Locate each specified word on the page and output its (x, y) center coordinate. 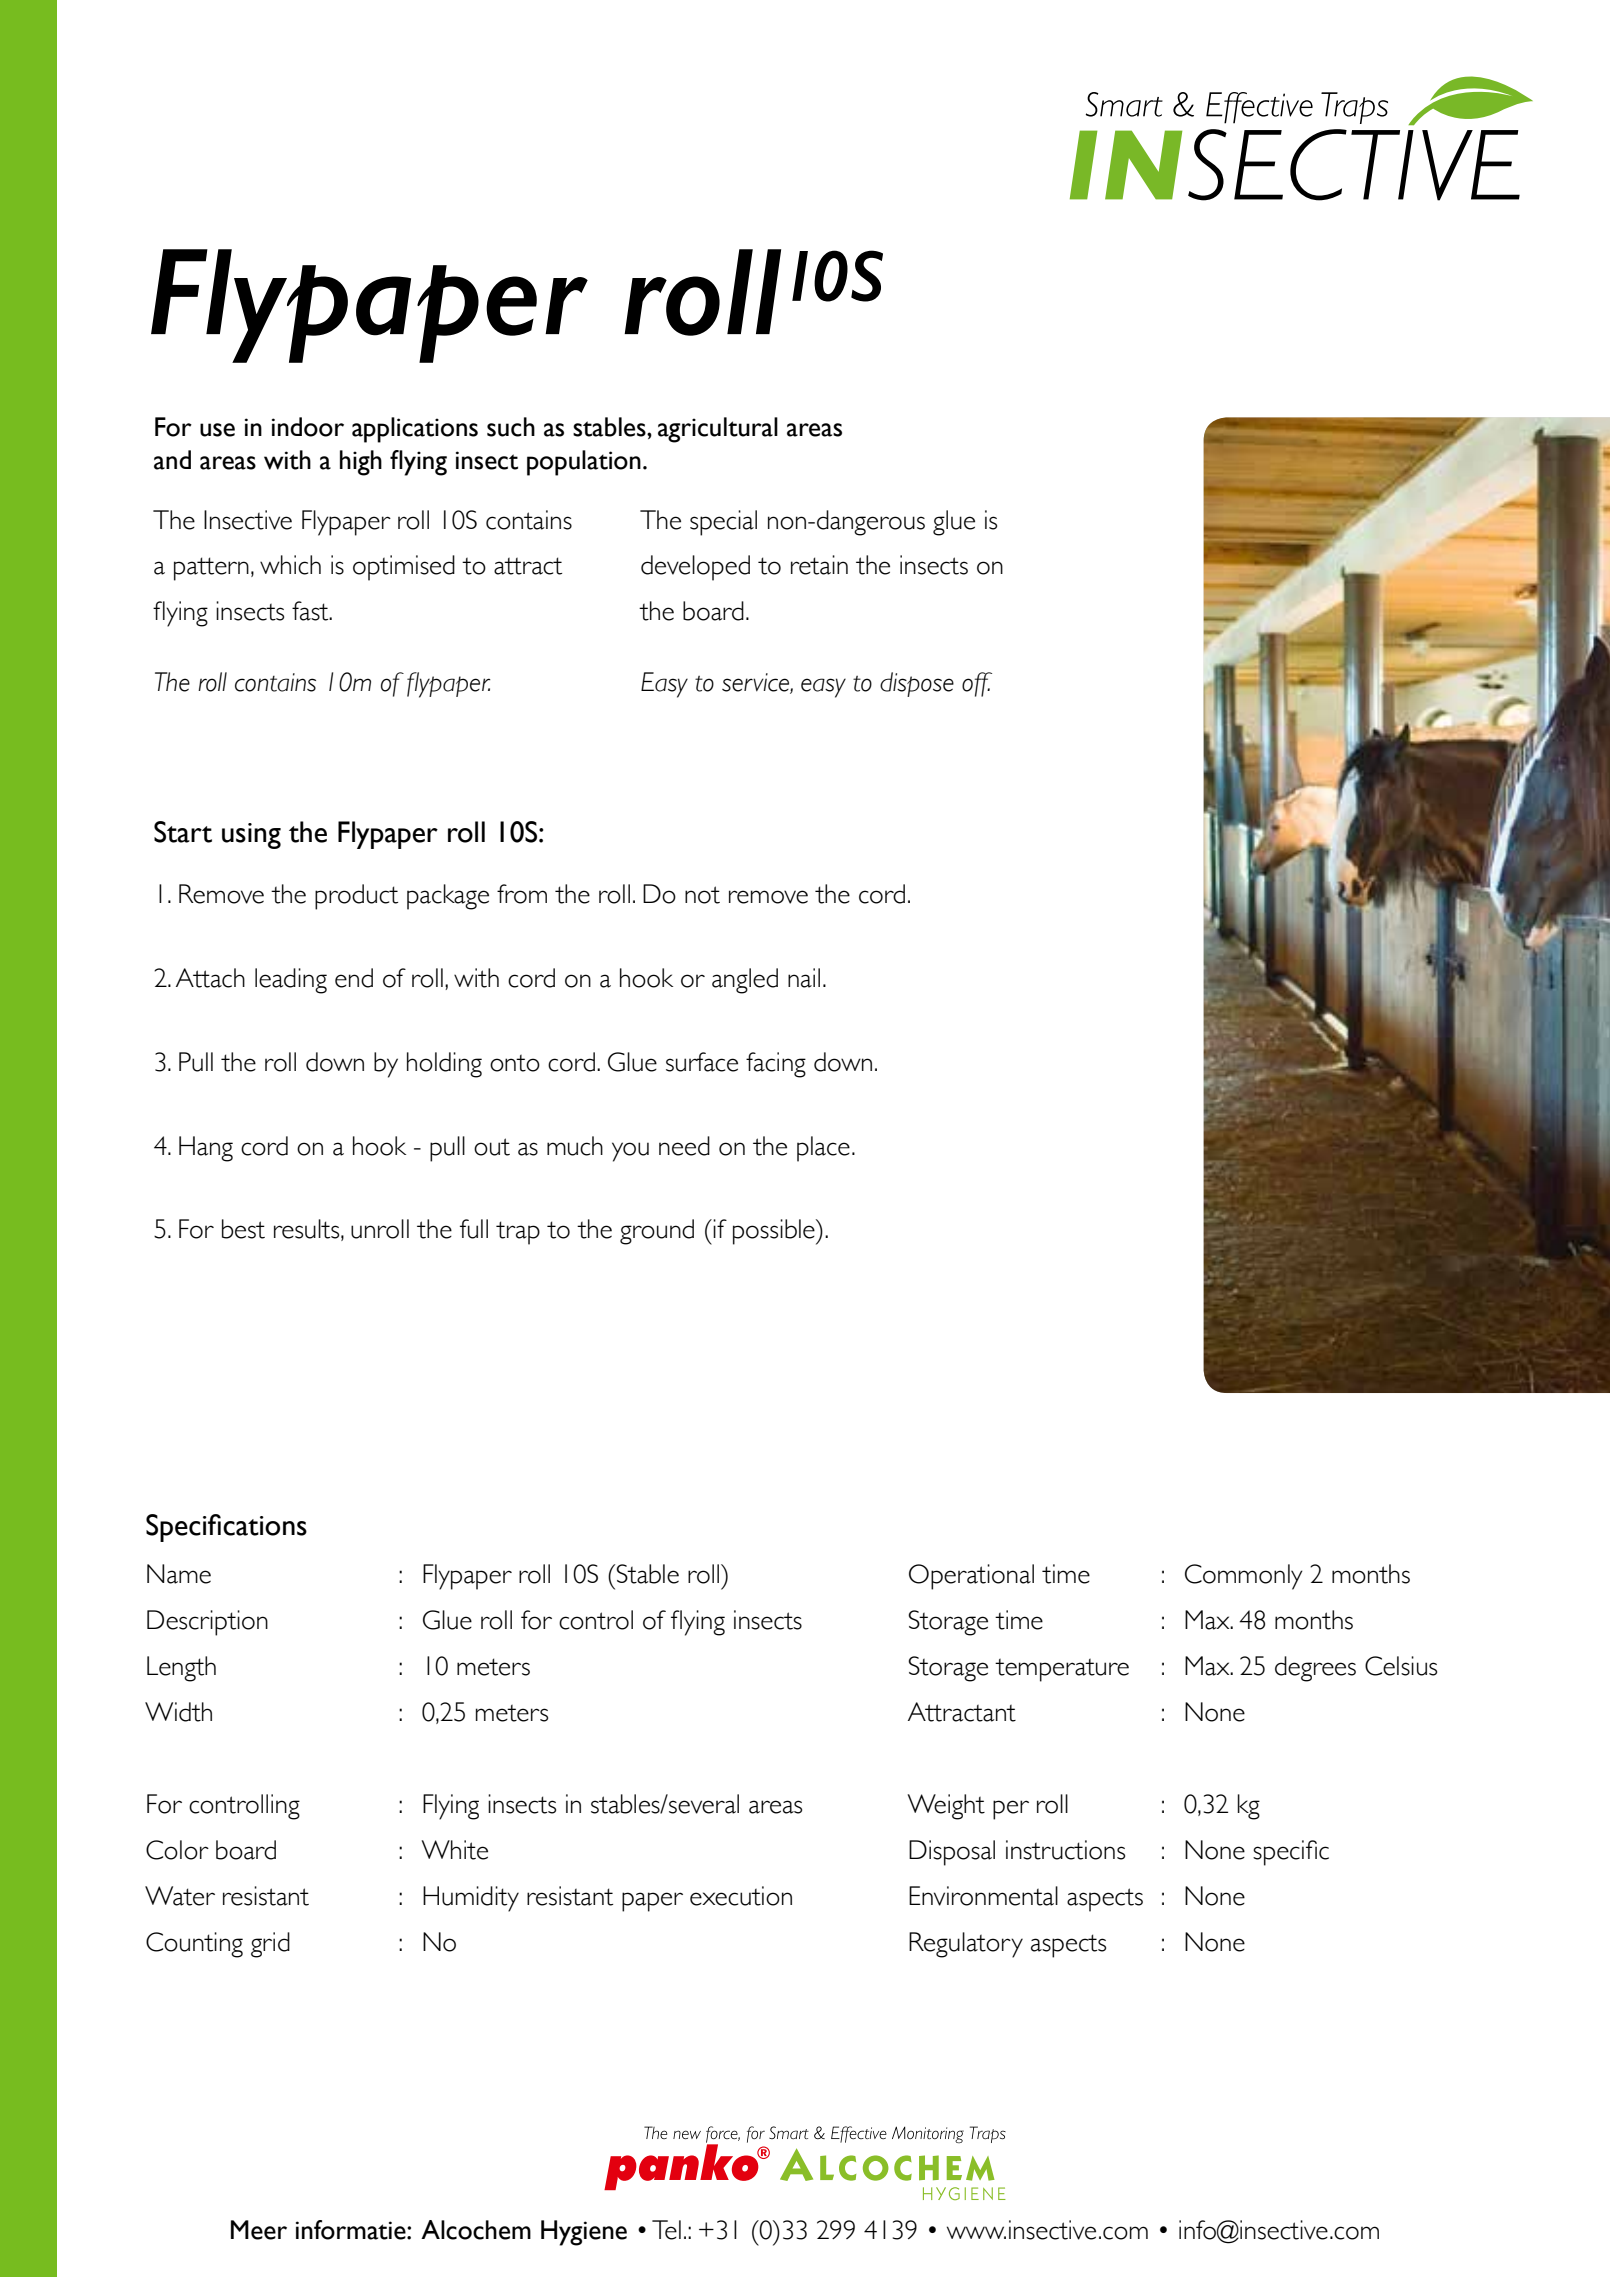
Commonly (1244, 1577)
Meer (259, 2230)
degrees (1315, 1669)
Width (178, 1712)
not (702, 895)
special (723, 523)
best (243, 1229)
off (977, 684)
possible (775, 1232)
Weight (946, 1807)
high (361, 463)
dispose (917, 684)
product (356, 897)
